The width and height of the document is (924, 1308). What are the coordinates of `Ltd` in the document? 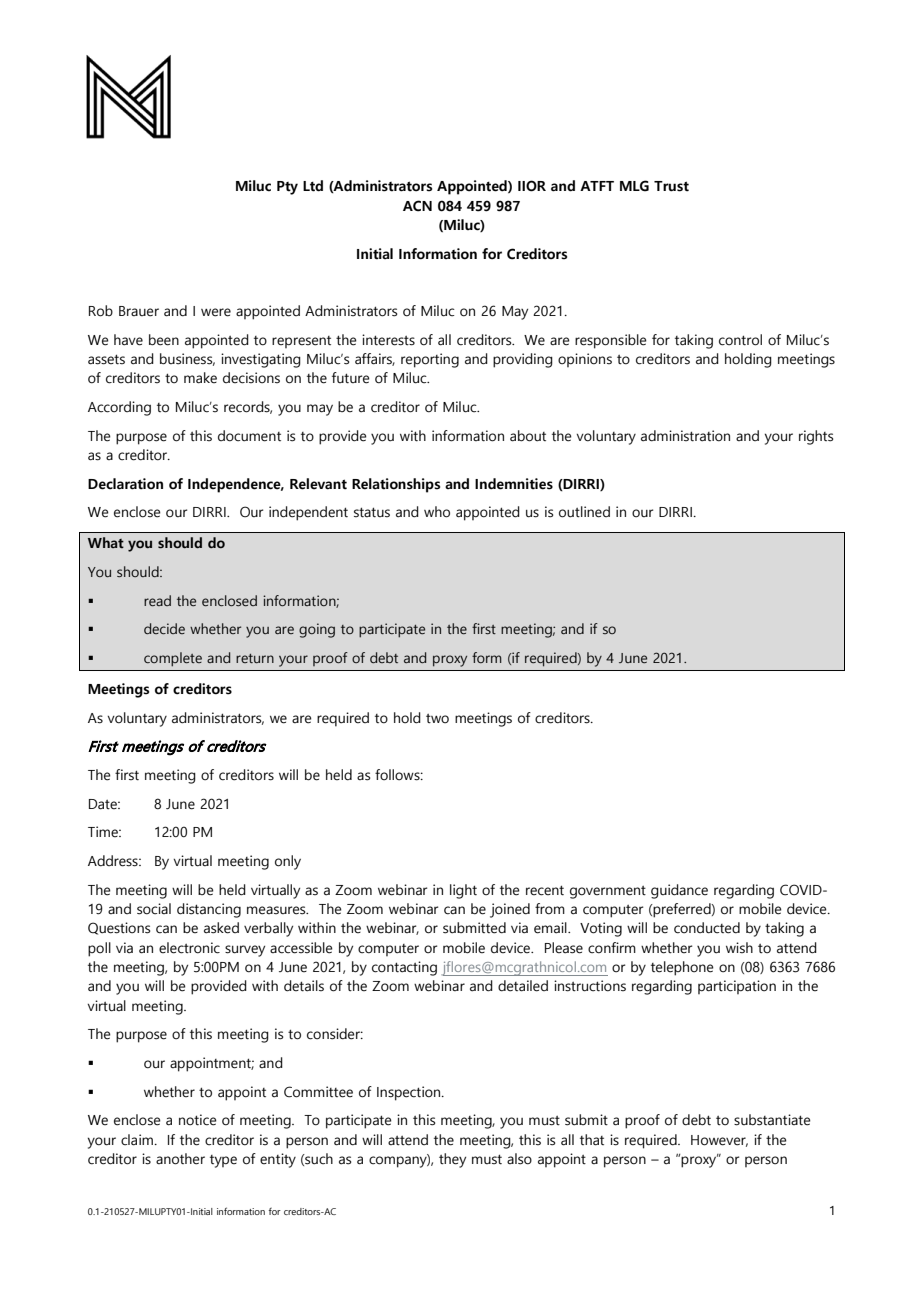 It's located at (313, 186).
